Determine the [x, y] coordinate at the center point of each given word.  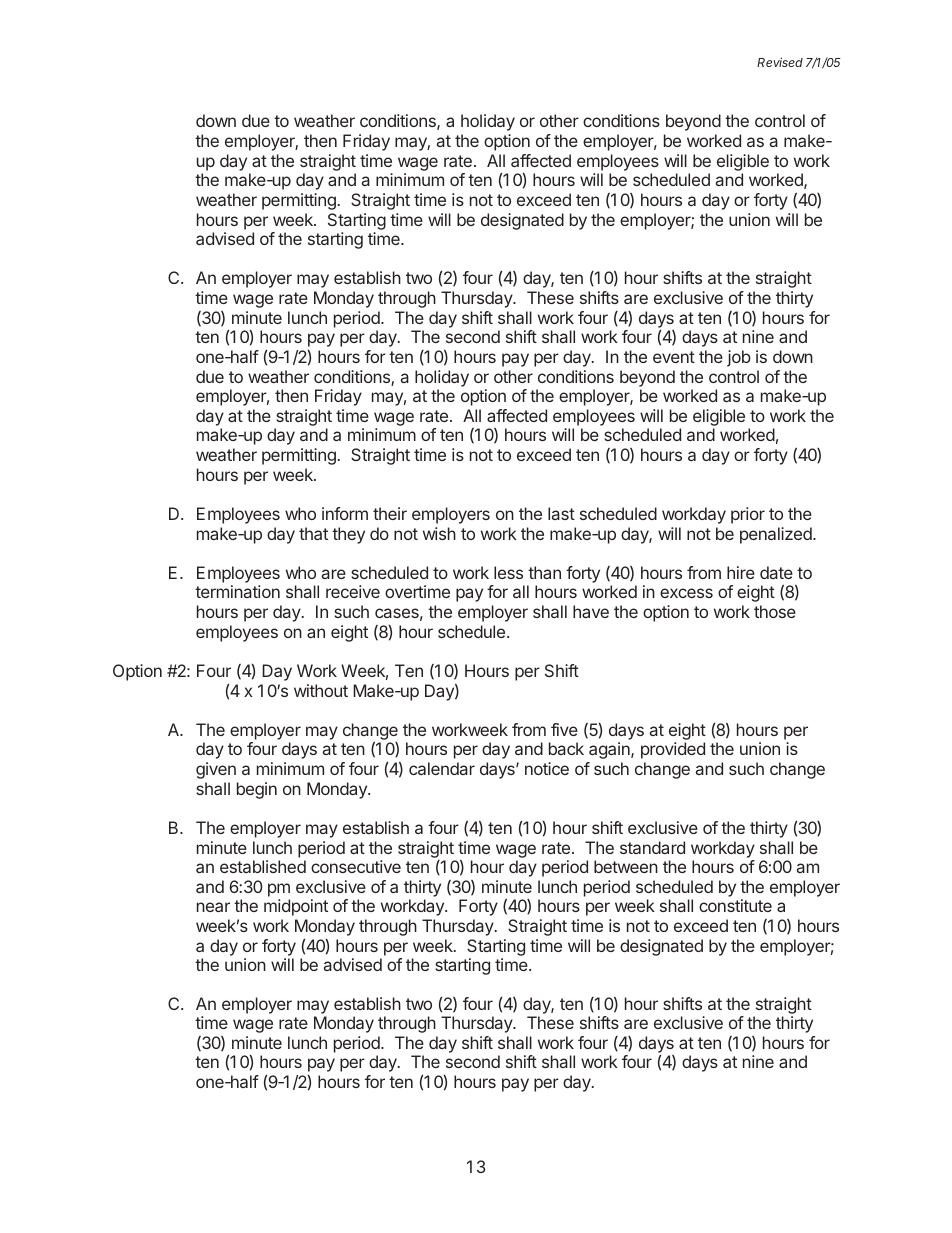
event [674, 357]
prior [748, 515]
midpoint [296, 907]
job [739, 358]
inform [345, 513]
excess [686, 593]
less [508, 572]
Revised [780, 62]
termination [237, 591]
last [561, 513]
